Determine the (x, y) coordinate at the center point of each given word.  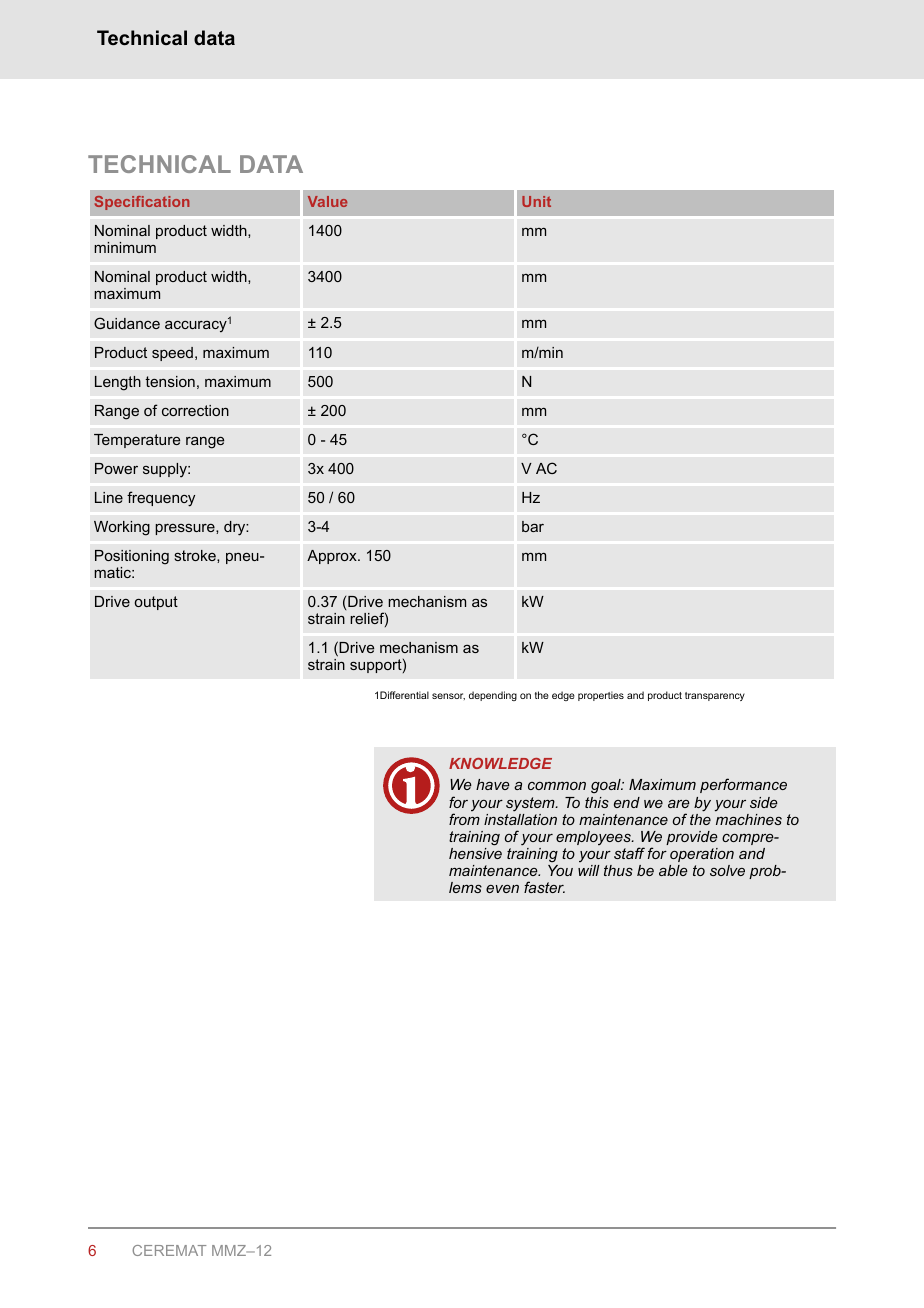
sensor (448, 696)
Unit (536, 201)
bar (533, 526)
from (464, 819)
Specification (142, 203)
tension (170, 381)
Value (328, 201)
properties (601, 696)
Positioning (132, 557)
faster (544, 887)
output (156, 603)
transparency (715, 696)
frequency (161, 499)
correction (195, 410)
